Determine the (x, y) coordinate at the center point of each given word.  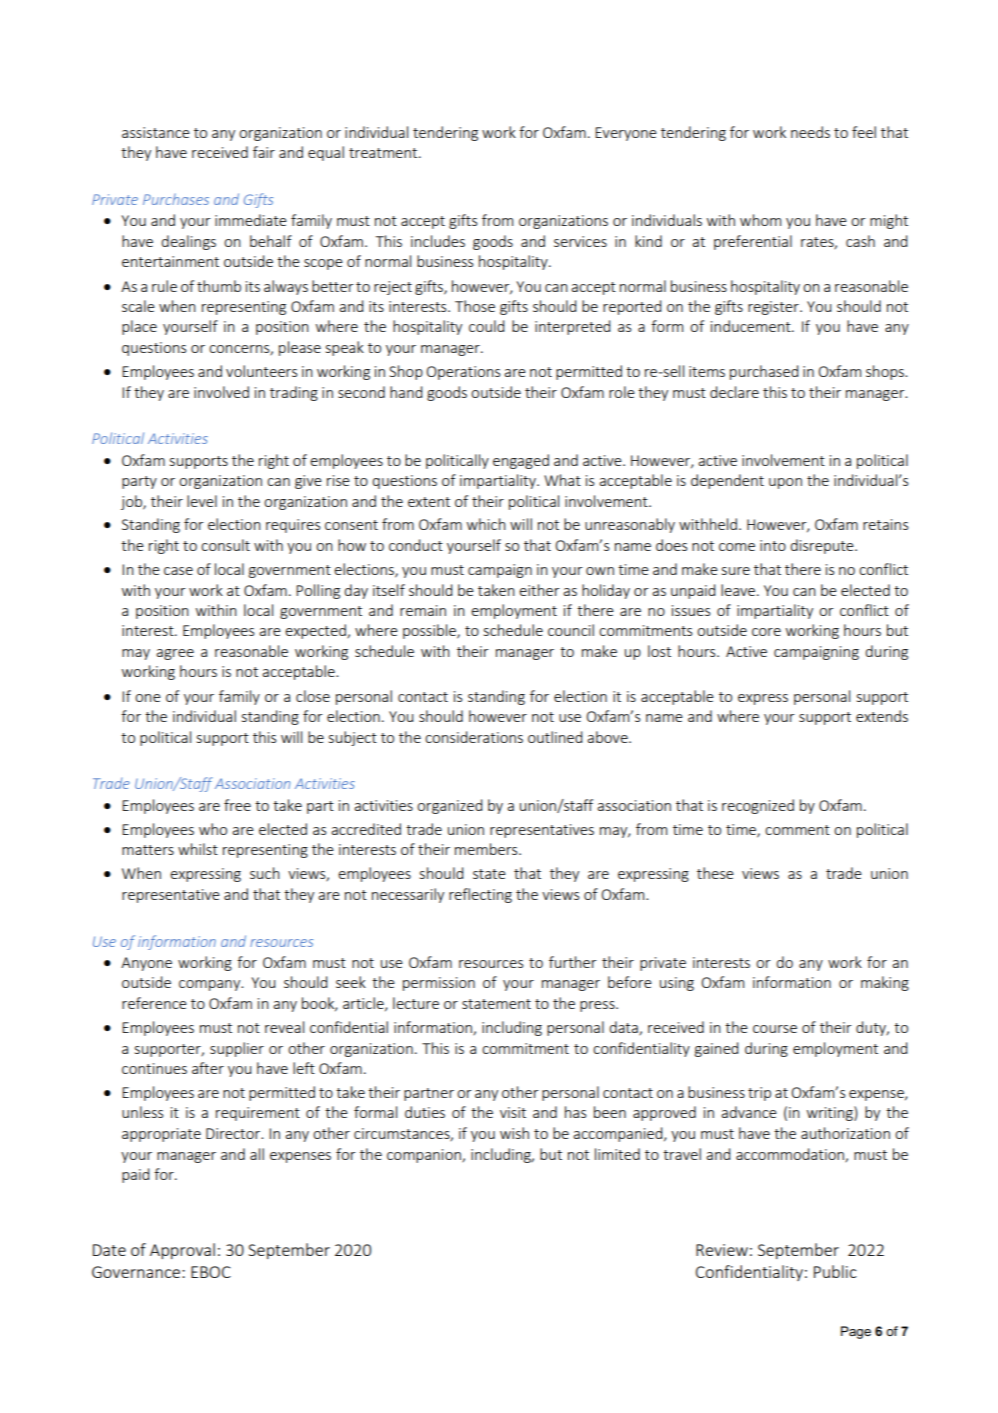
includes (438, 241)
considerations (474, 737)
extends (882, 716)
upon (785, 483)
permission (439, 984)
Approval (182, 1251)
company (211, 985)
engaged (521, 461)
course (775, 1029)
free (237, 805)
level (202, 501)
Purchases (176, 199)
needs (810, 132)
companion (425, 1156)
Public (835, 1271)
